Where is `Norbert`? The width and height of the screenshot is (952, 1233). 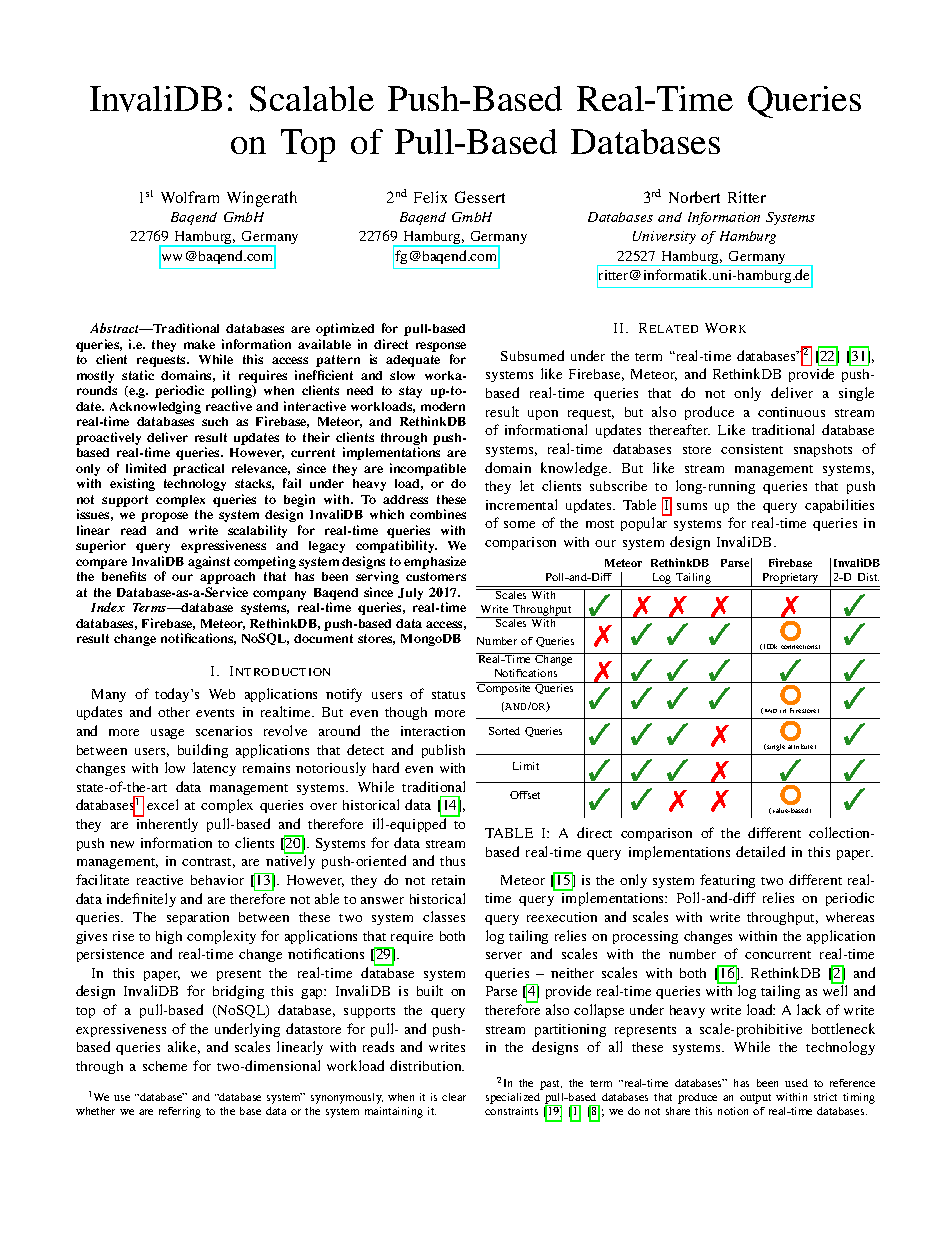 Norbert is located at coordinates (694, 197).
